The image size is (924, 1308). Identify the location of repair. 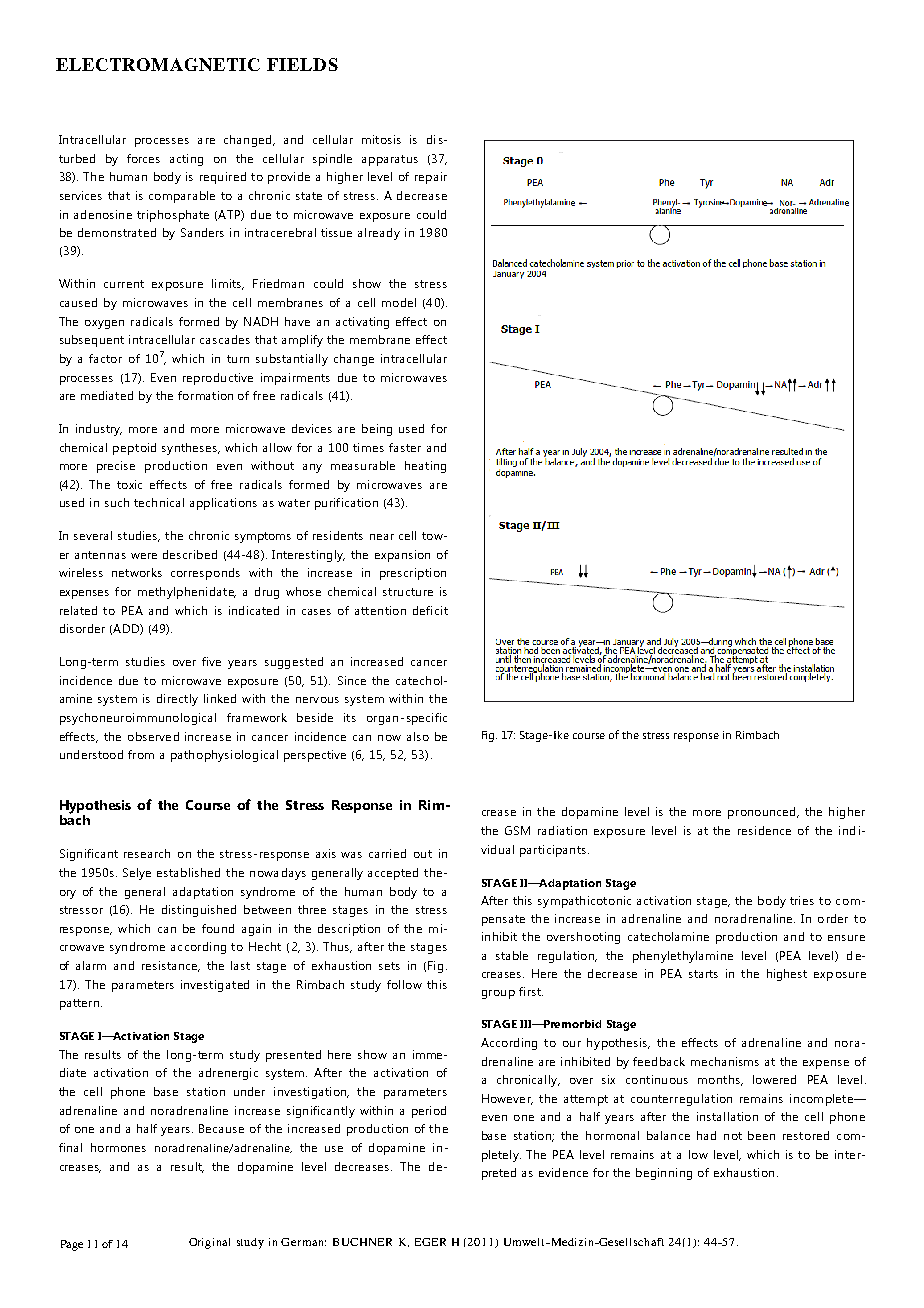
(431, 178).
